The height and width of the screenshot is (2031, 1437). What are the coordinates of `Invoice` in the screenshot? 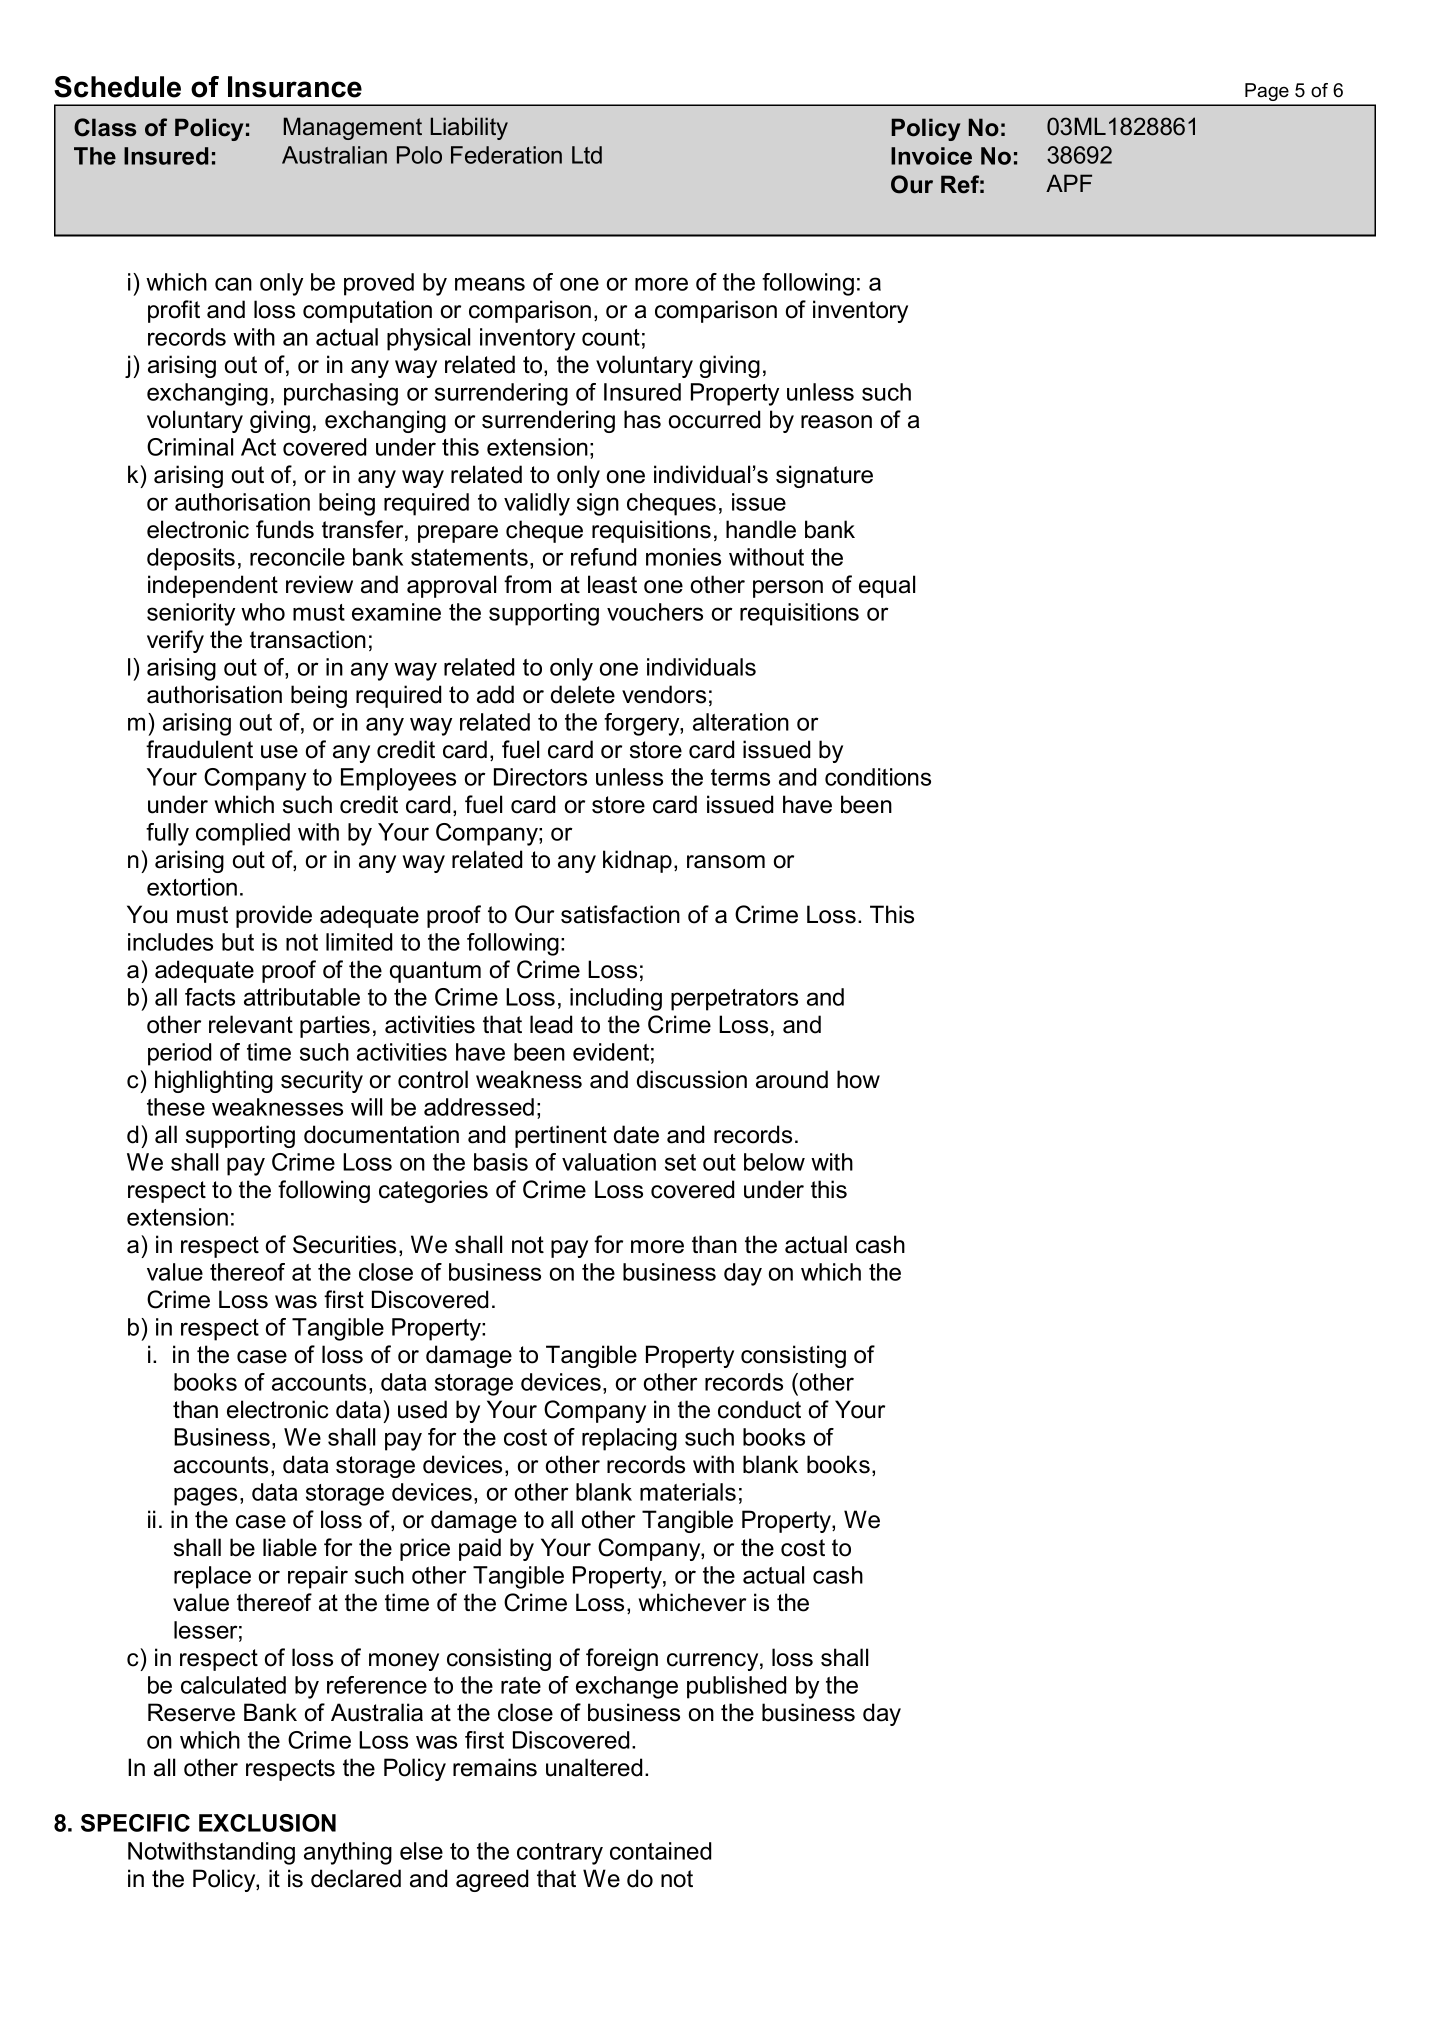 It's located at (931, 156).
